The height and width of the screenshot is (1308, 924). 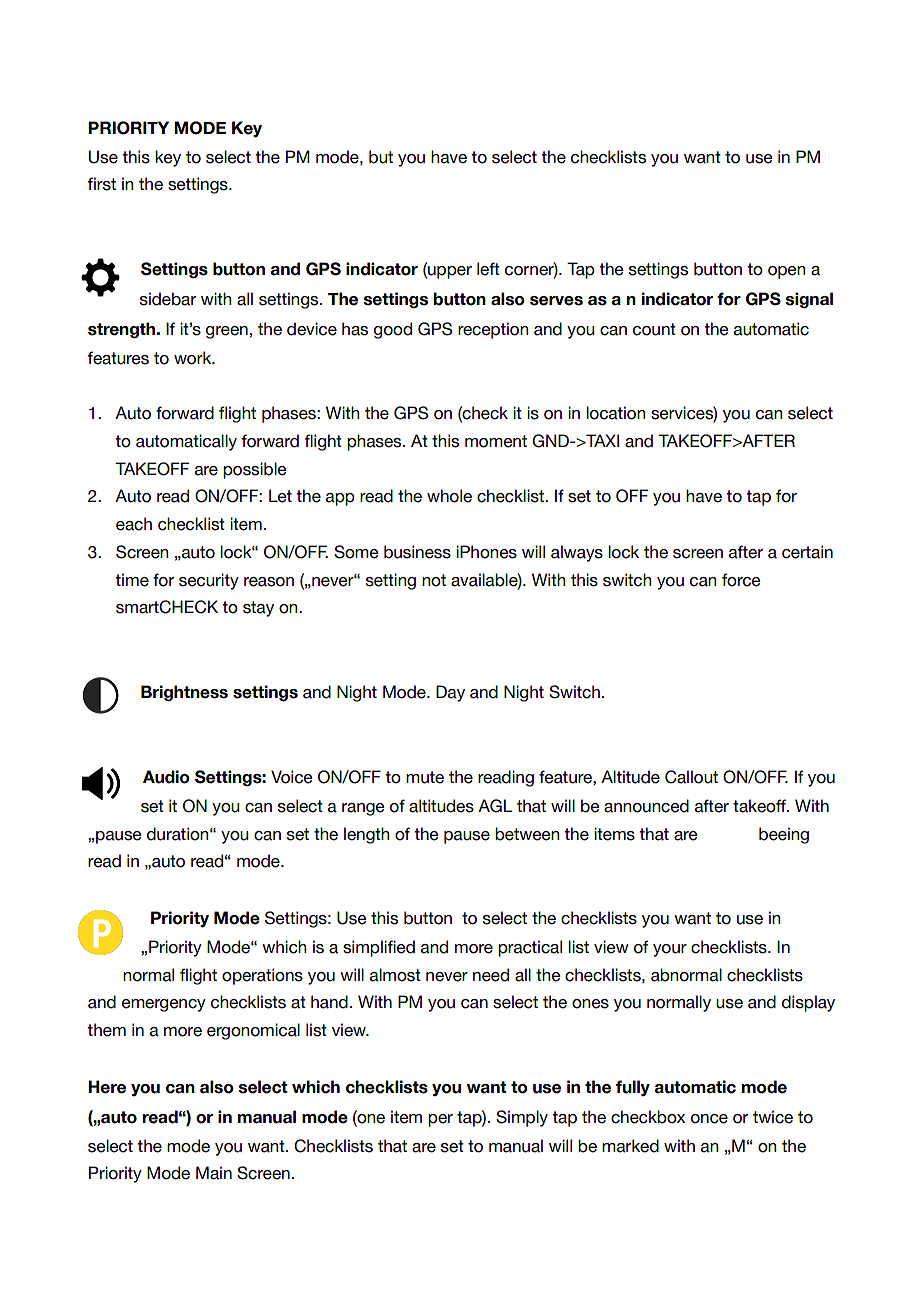 I want to click on left, so click(x=488, y=269).
